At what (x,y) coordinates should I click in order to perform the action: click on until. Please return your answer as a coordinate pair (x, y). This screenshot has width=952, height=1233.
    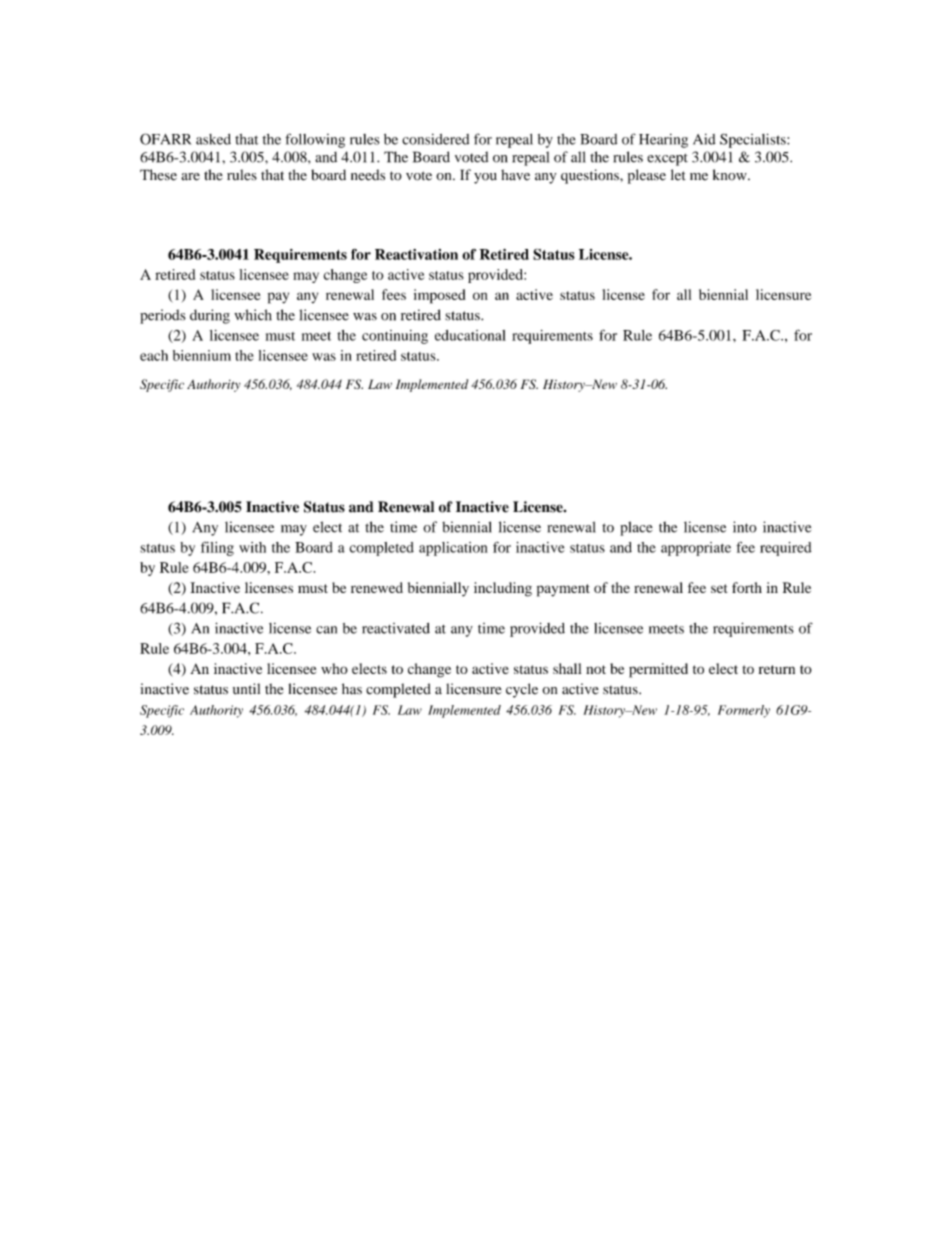
    Looking at the image, I should click on (246, 689).
